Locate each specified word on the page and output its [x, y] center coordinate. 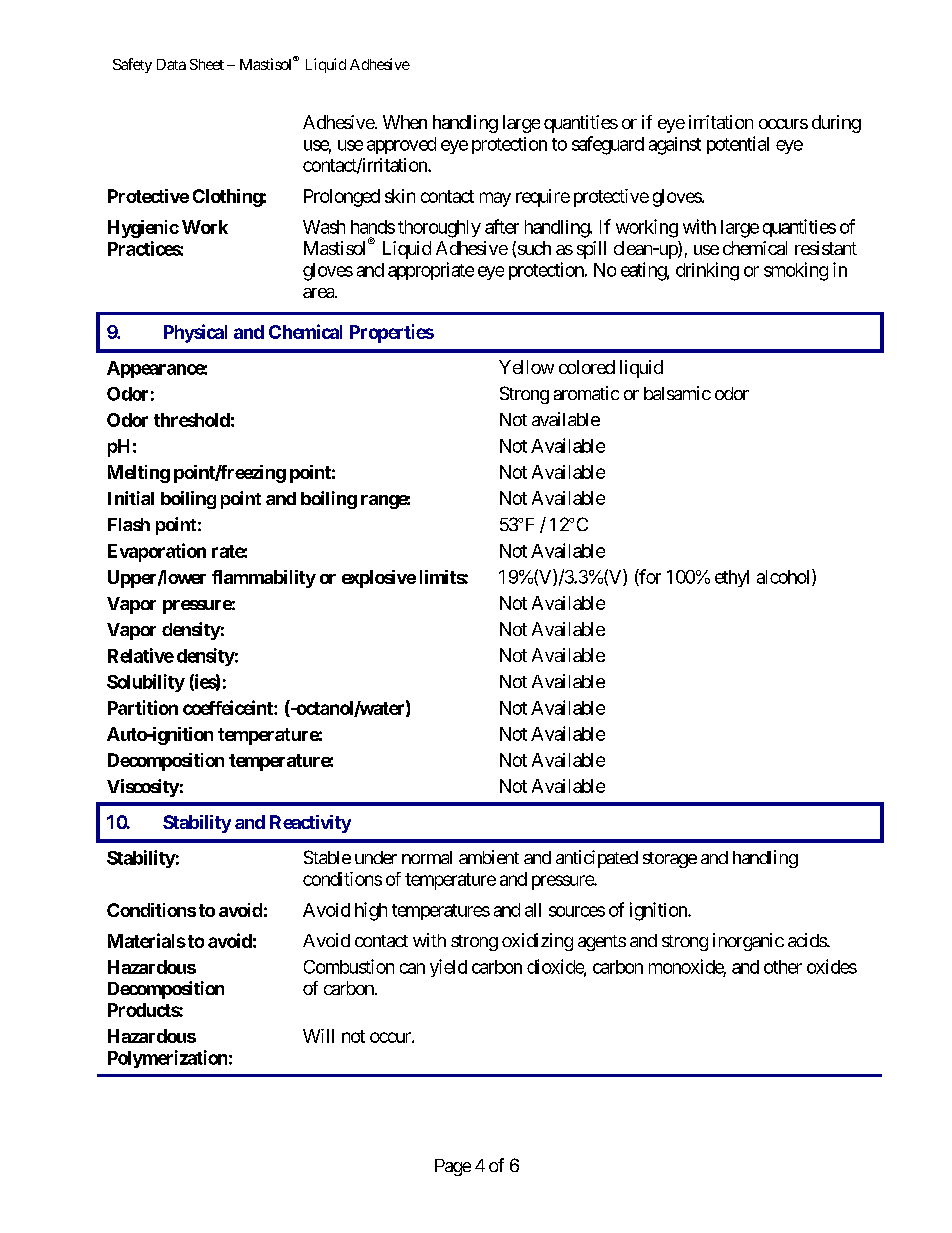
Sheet [207, 64]
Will [318, 1036]
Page [453, 1167]
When [405, 122]
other [783, 967]
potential [738, 145]
